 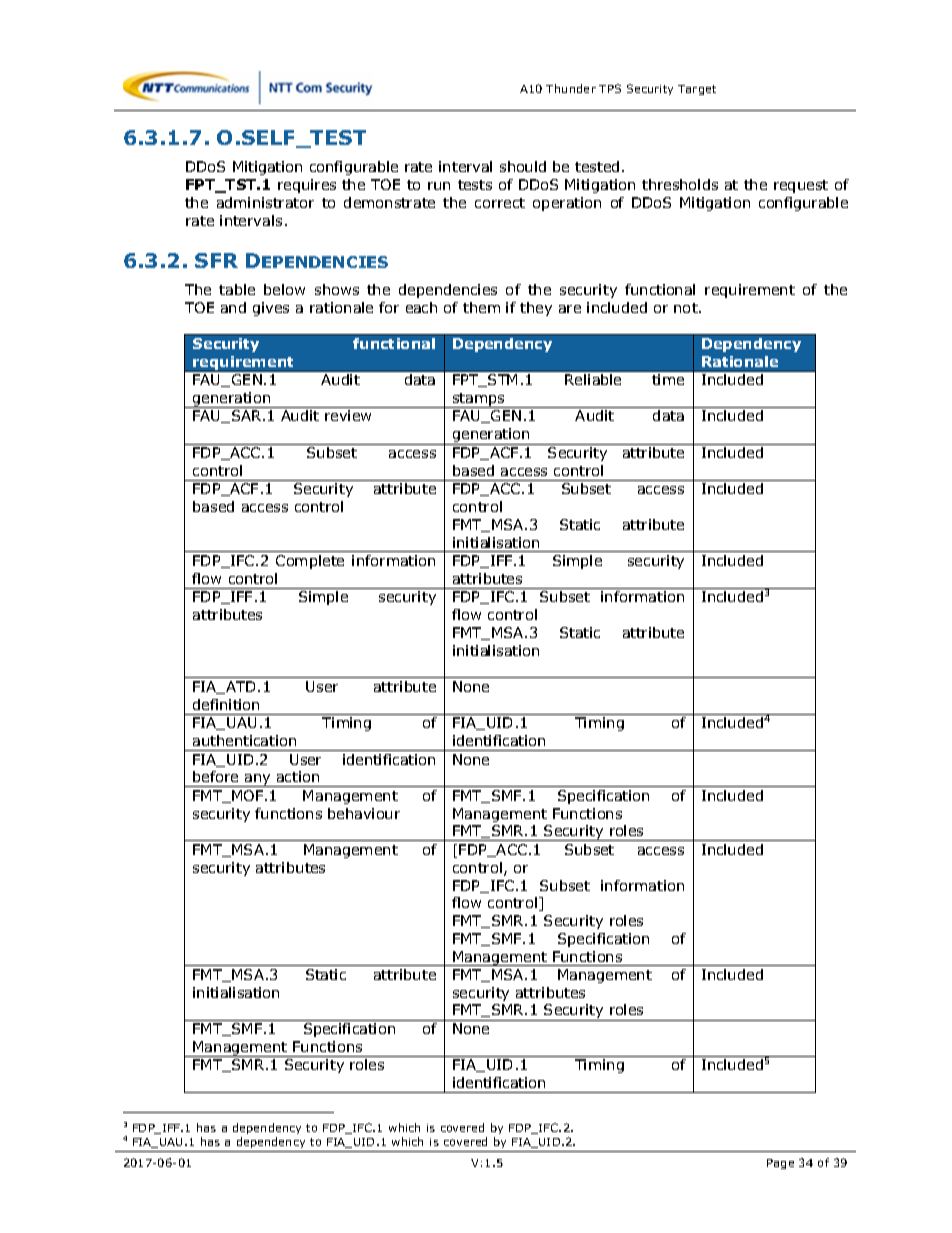 What do you see at coordinates (258, 780) in the image?
I see `any` at bounding box center [258, 780].
